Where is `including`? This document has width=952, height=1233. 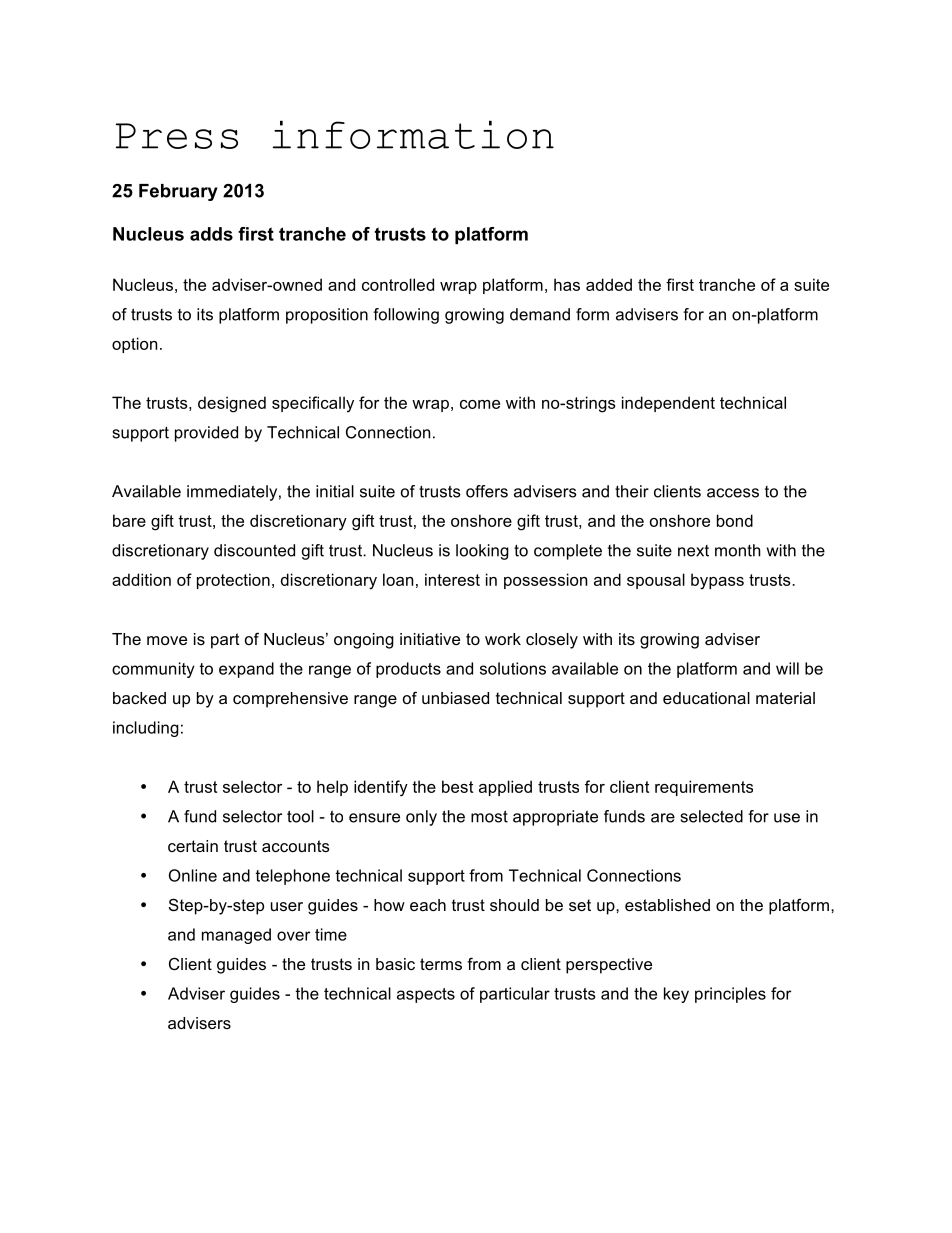
including is located at coordinates (146, 729).
